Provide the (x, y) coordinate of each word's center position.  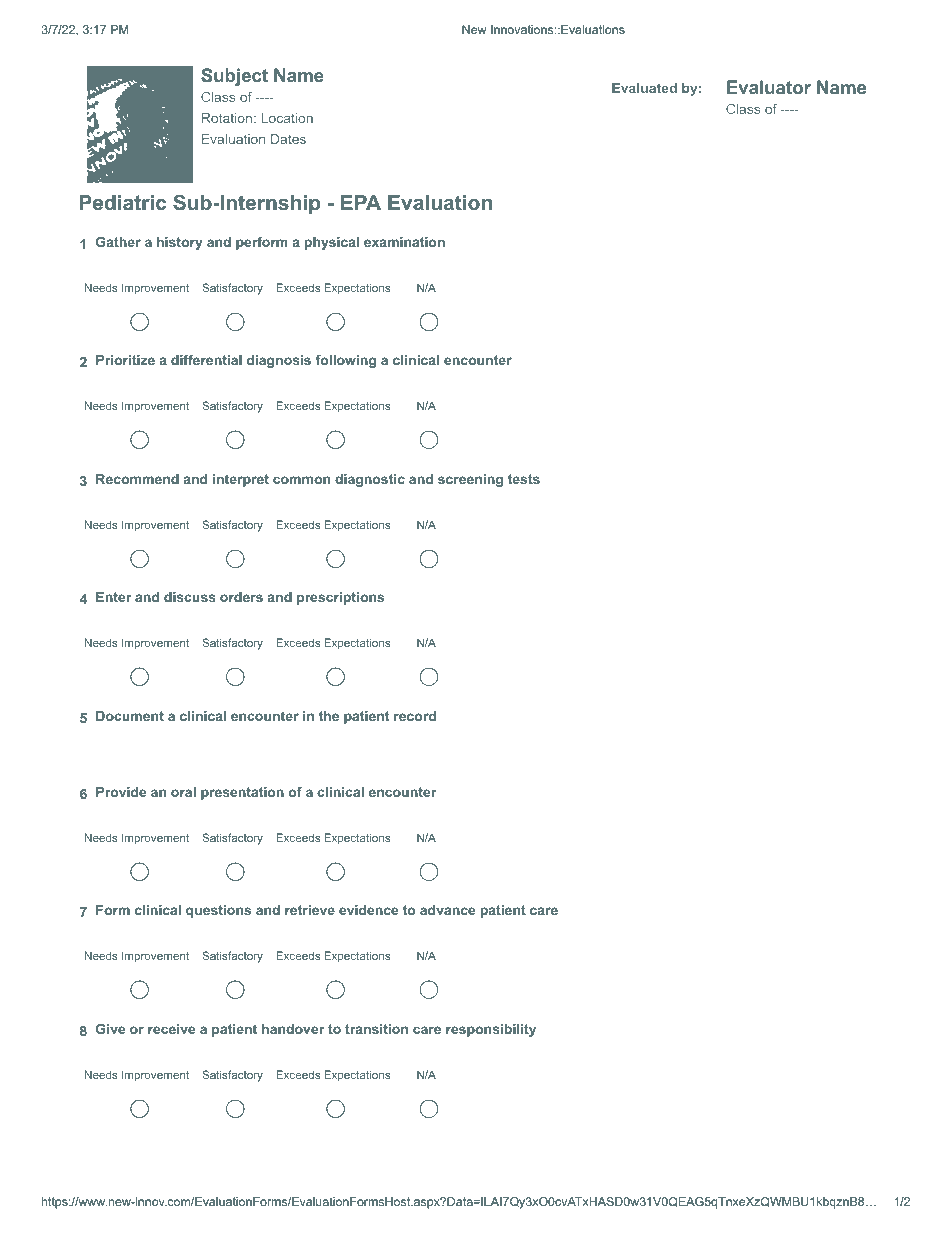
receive (171, 1029)
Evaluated (644, 88)
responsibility (491, 1030)
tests (524, 479)
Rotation (227, 118)
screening (470, 480)
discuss (190, 597)
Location (287, 118)
